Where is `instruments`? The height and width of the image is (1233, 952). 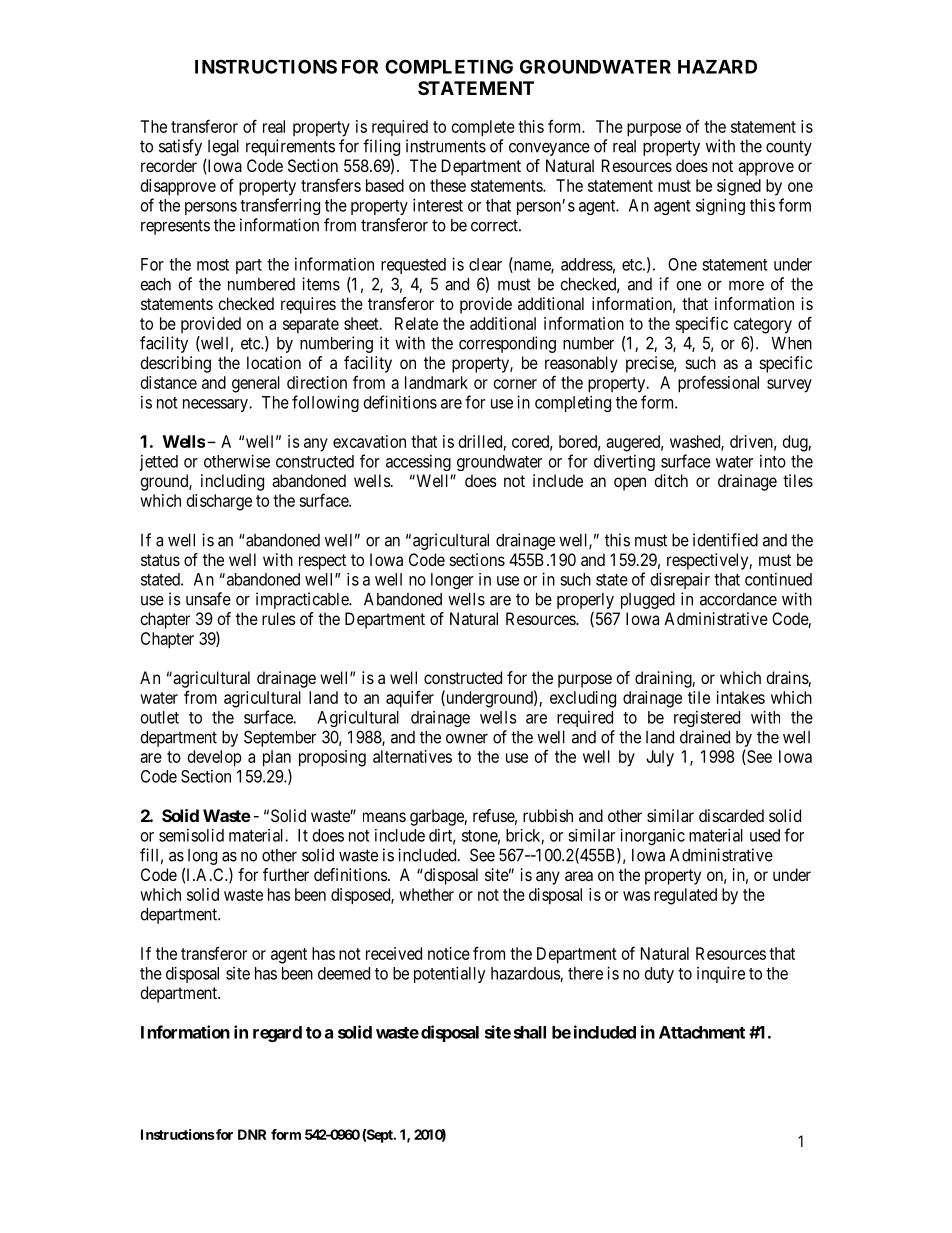
instruments is located at coordinates (446, 146).
